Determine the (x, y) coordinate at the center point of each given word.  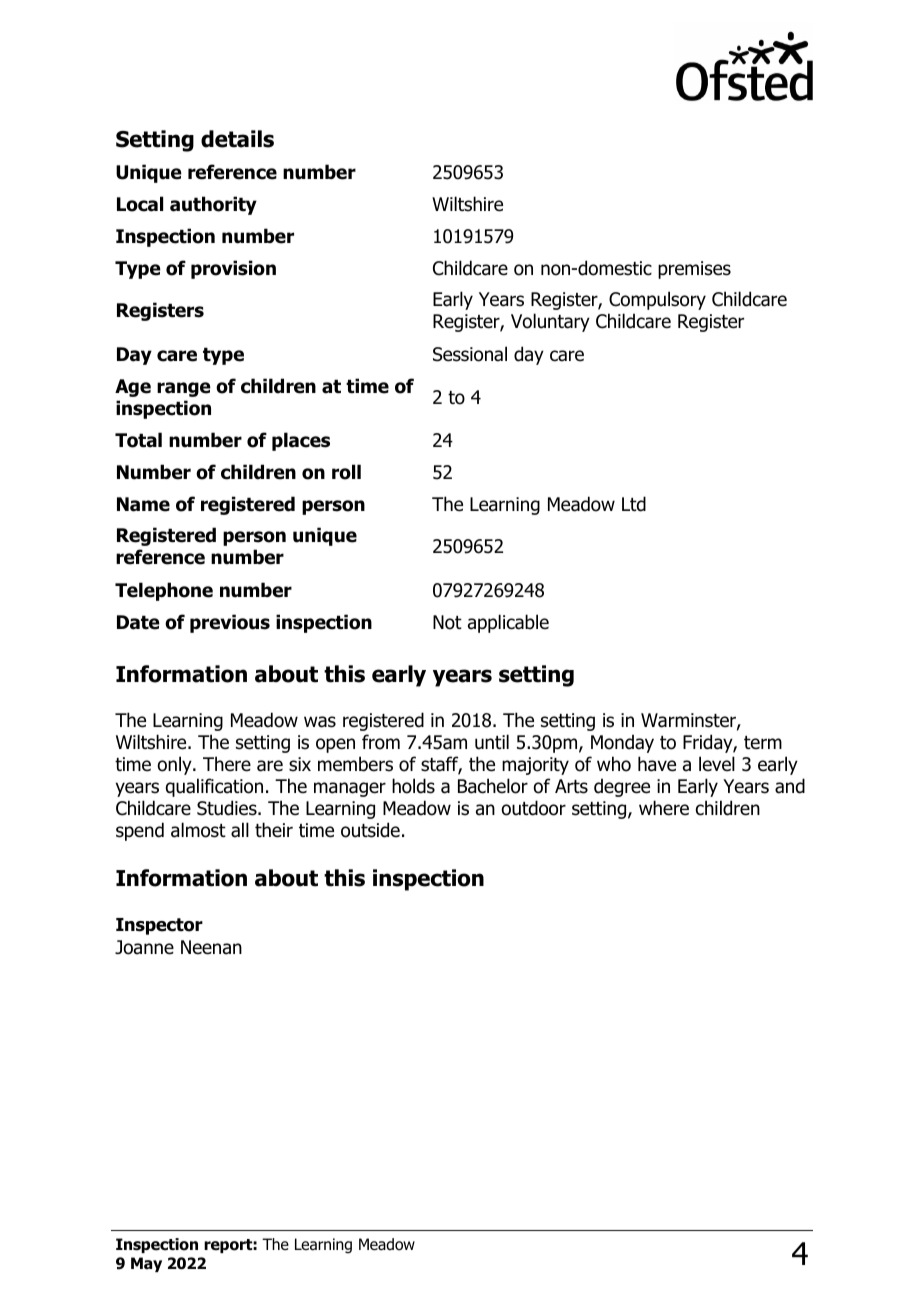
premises (694, 270)
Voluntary (550, 322)
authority (213, 205)
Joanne (144, 947)
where (664, 808)
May (146, 1264)
